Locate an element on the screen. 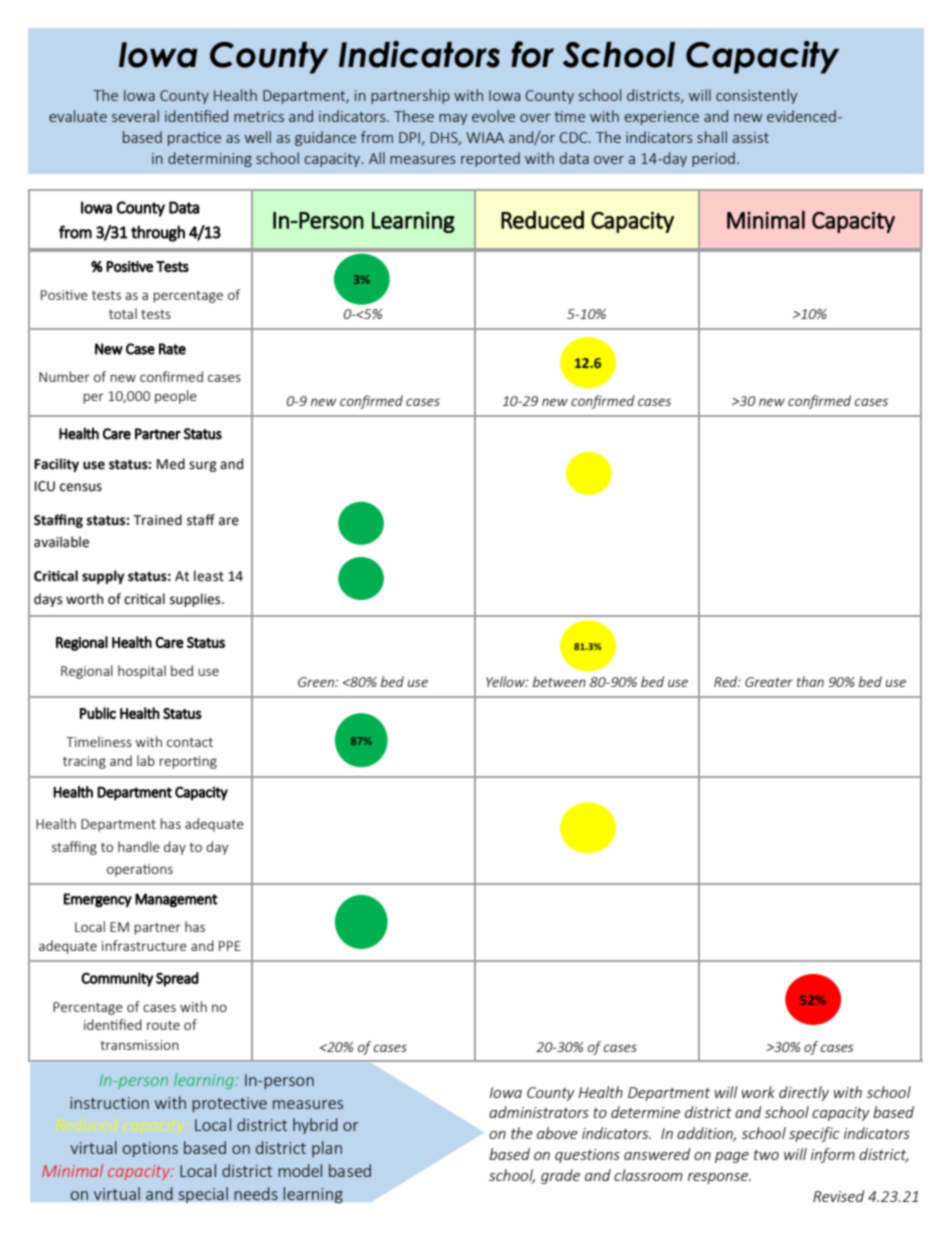 The image size is (952, 1233). options is located at coordinates (150, 1149).
